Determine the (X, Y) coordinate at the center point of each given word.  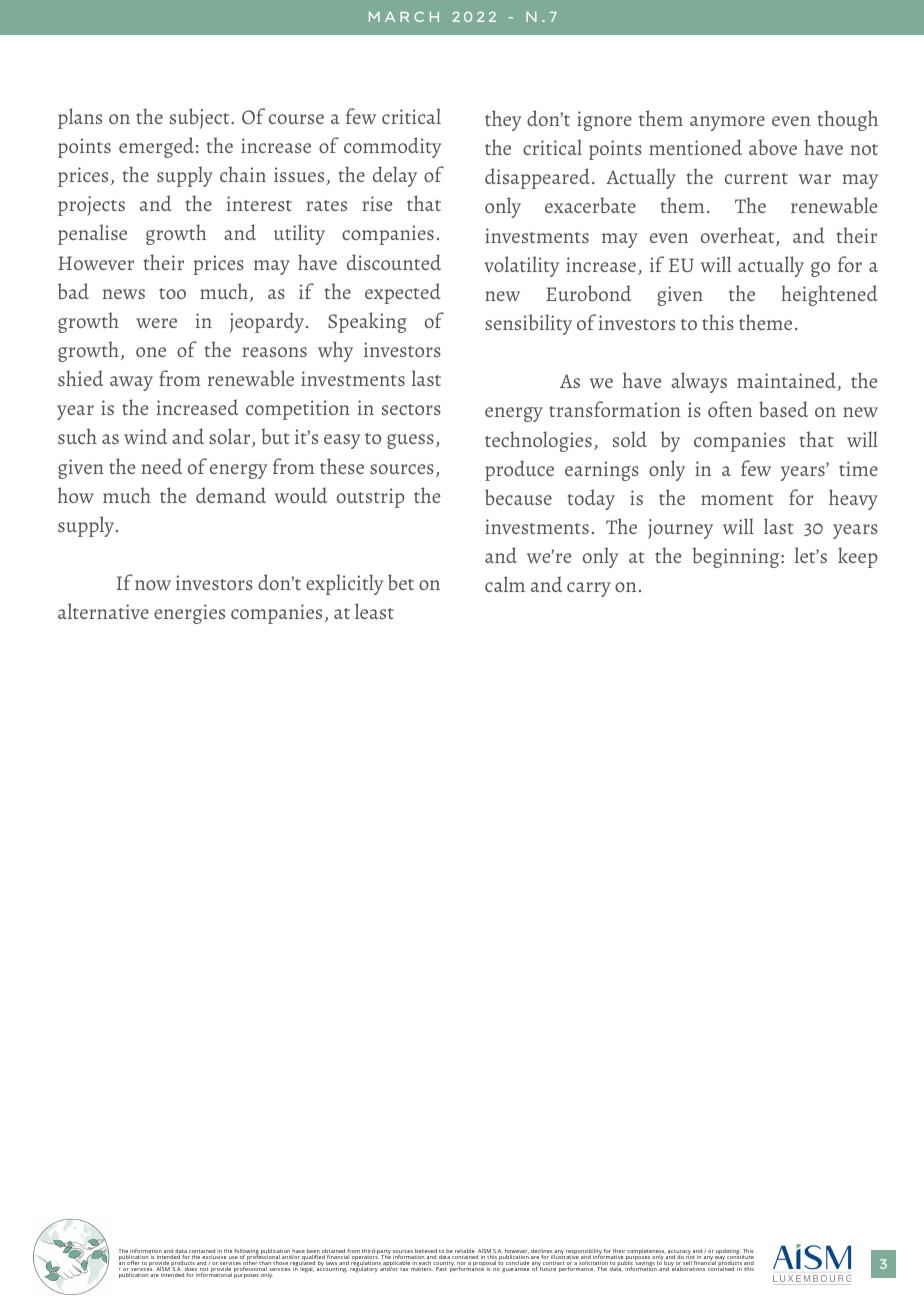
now (153, 585)
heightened (829, 295)
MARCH (404, 17)
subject (201, 118)
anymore (727, 123)
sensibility (528, 324)
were (156, 323)
